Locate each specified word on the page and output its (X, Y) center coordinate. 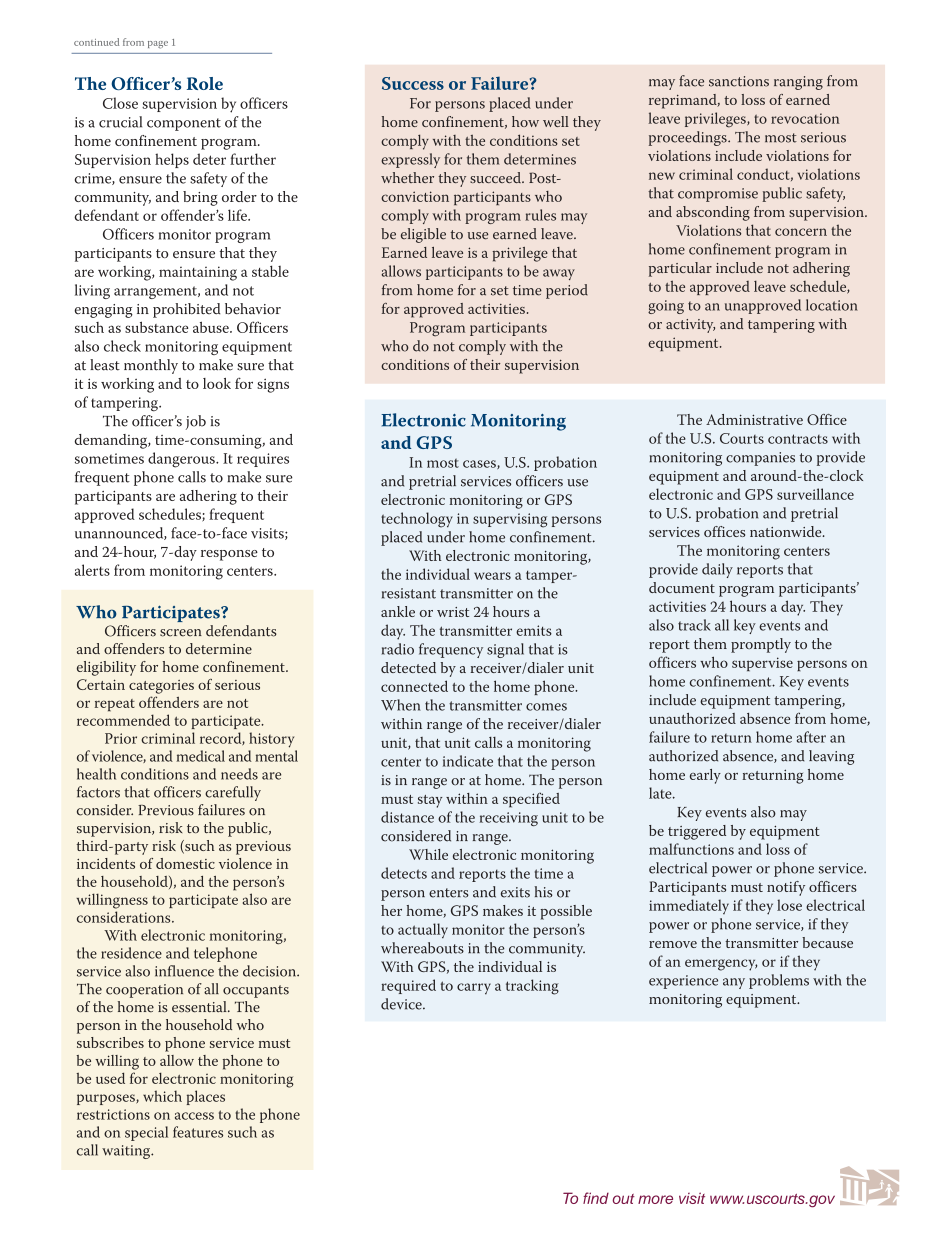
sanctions (739, 81)
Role (205, 83)
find (596, 1198)
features (198, 1132)
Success (413, 83)
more (655, 1199)
